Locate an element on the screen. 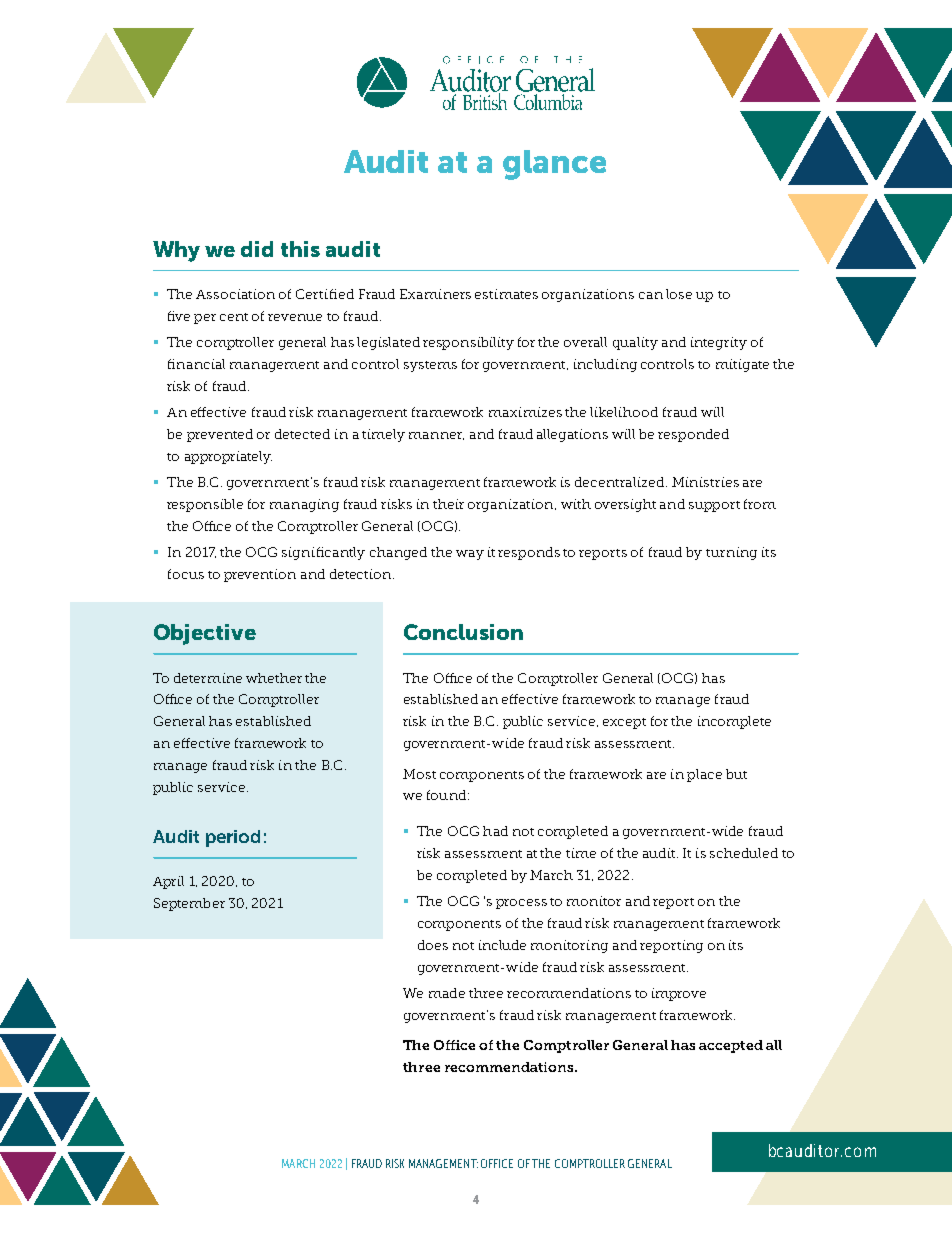 The image size is (952, 1233). OFFICE is located at coordinates (497, 1163).
